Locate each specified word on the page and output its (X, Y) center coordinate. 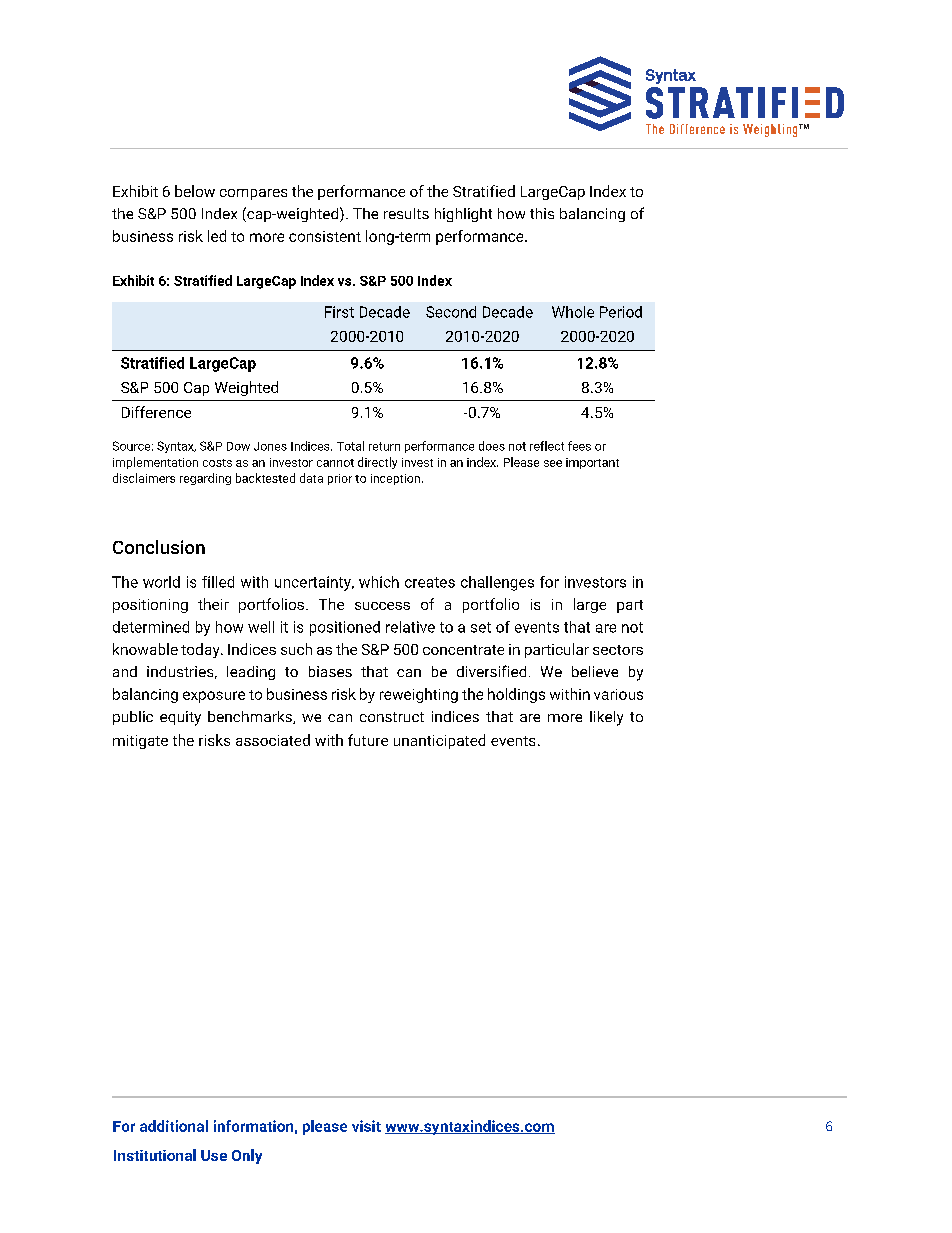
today (201, 650)
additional (174, 1126)
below (195, 191)
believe (595, 671)
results (406, 213)
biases (330, 671)
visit (366, 1126)
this (542, 213)
